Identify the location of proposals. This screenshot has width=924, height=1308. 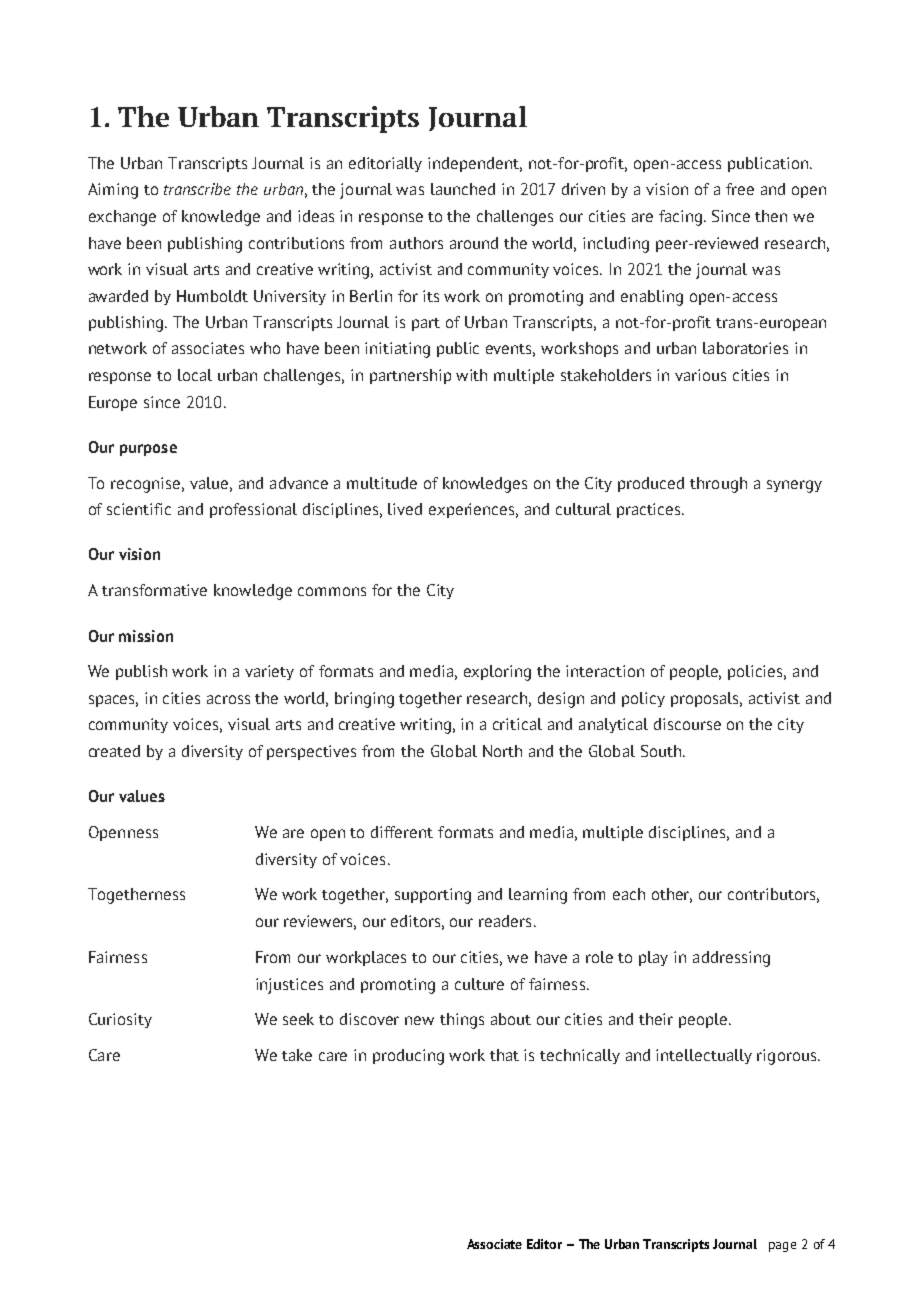
(706, 699).
